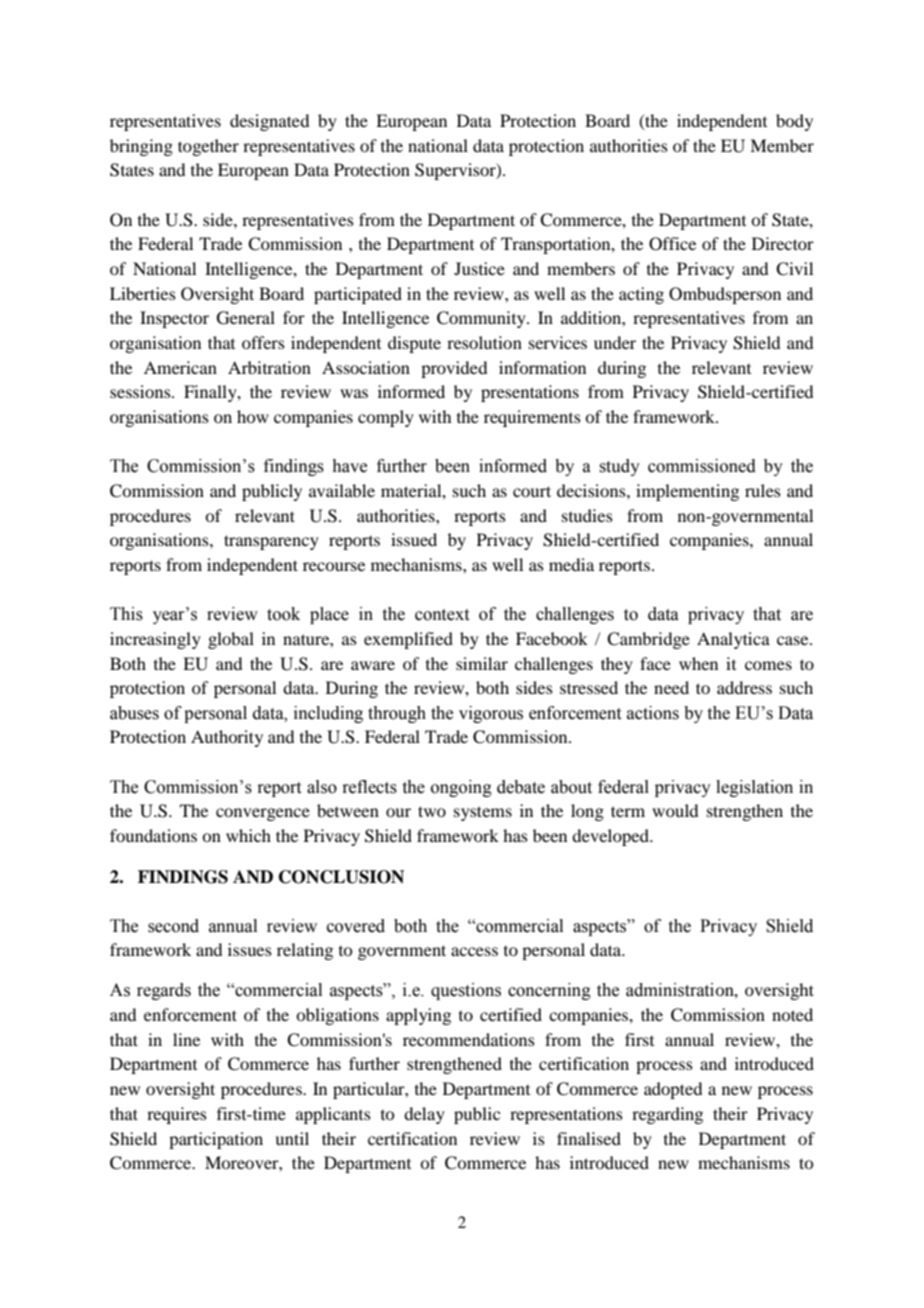 The width and height of the document is (924, 1308). I want to click on American, so click(180, 367).
